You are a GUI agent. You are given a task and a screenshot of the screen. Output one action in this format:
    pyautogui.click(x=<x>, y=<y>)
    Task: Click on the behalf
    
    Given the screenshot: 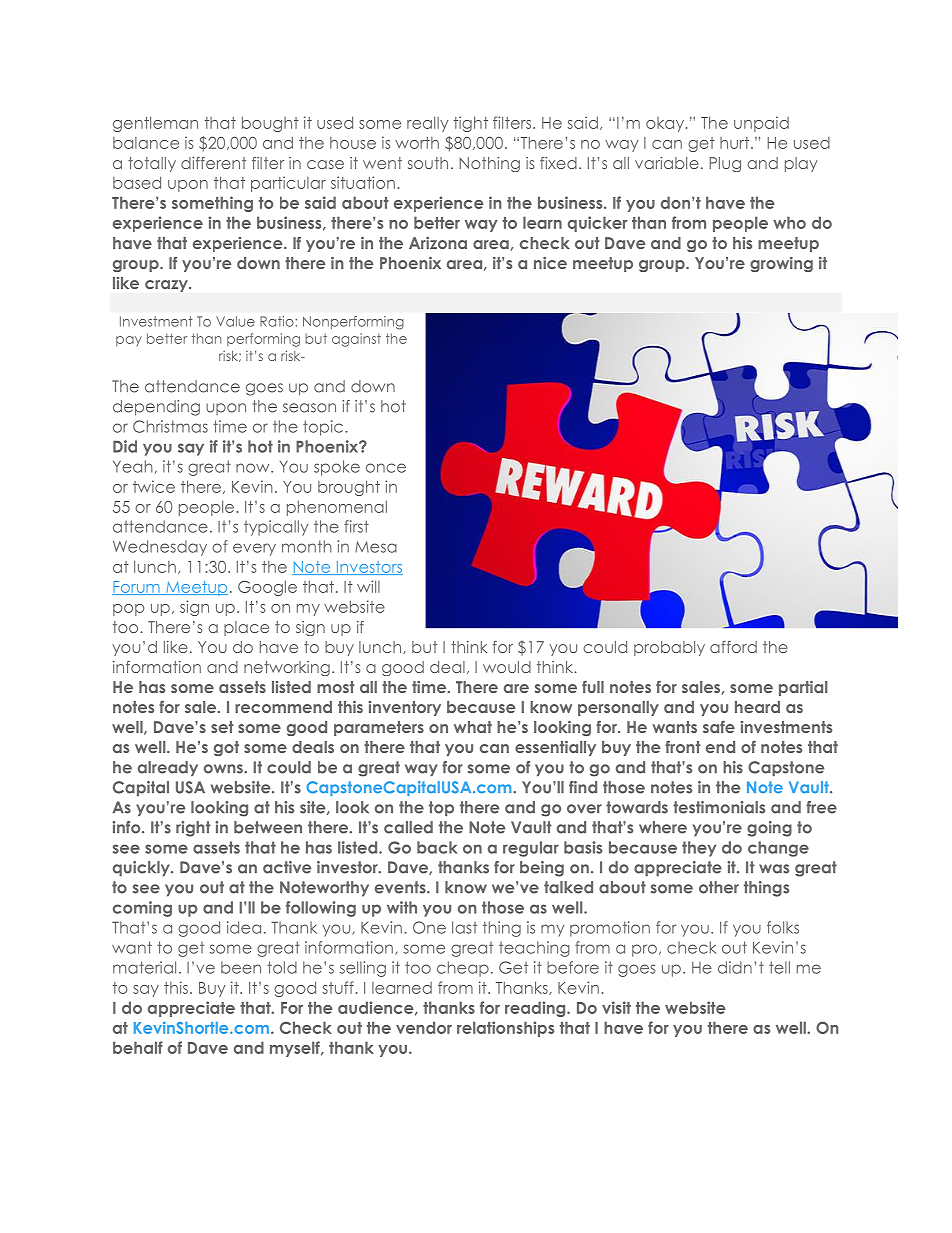 What is the action you would take?
    pyautogui.click(x=138, y=1047)
